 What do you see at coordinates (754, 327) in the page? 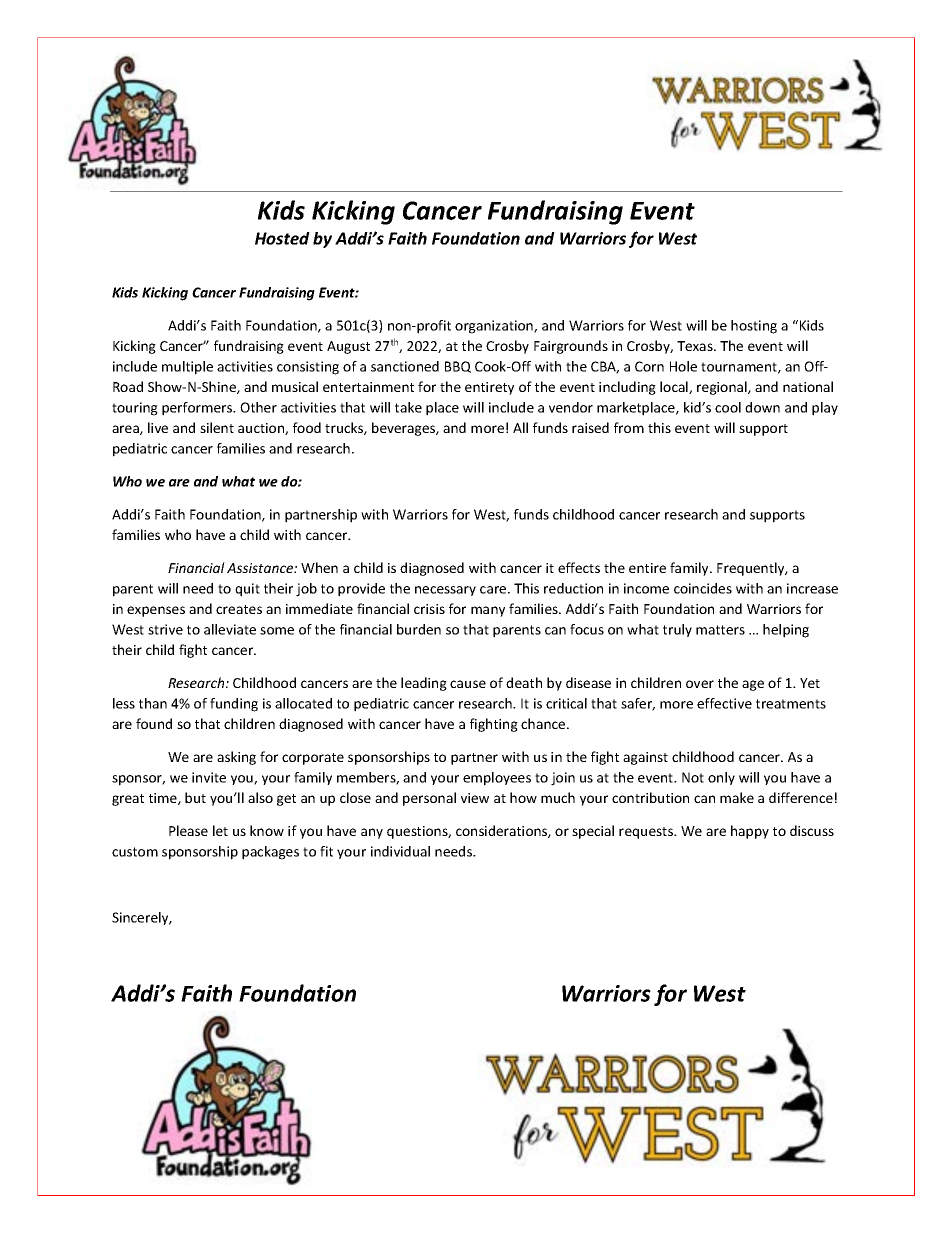
I see `hosting` at bounding box center [754, 327].
